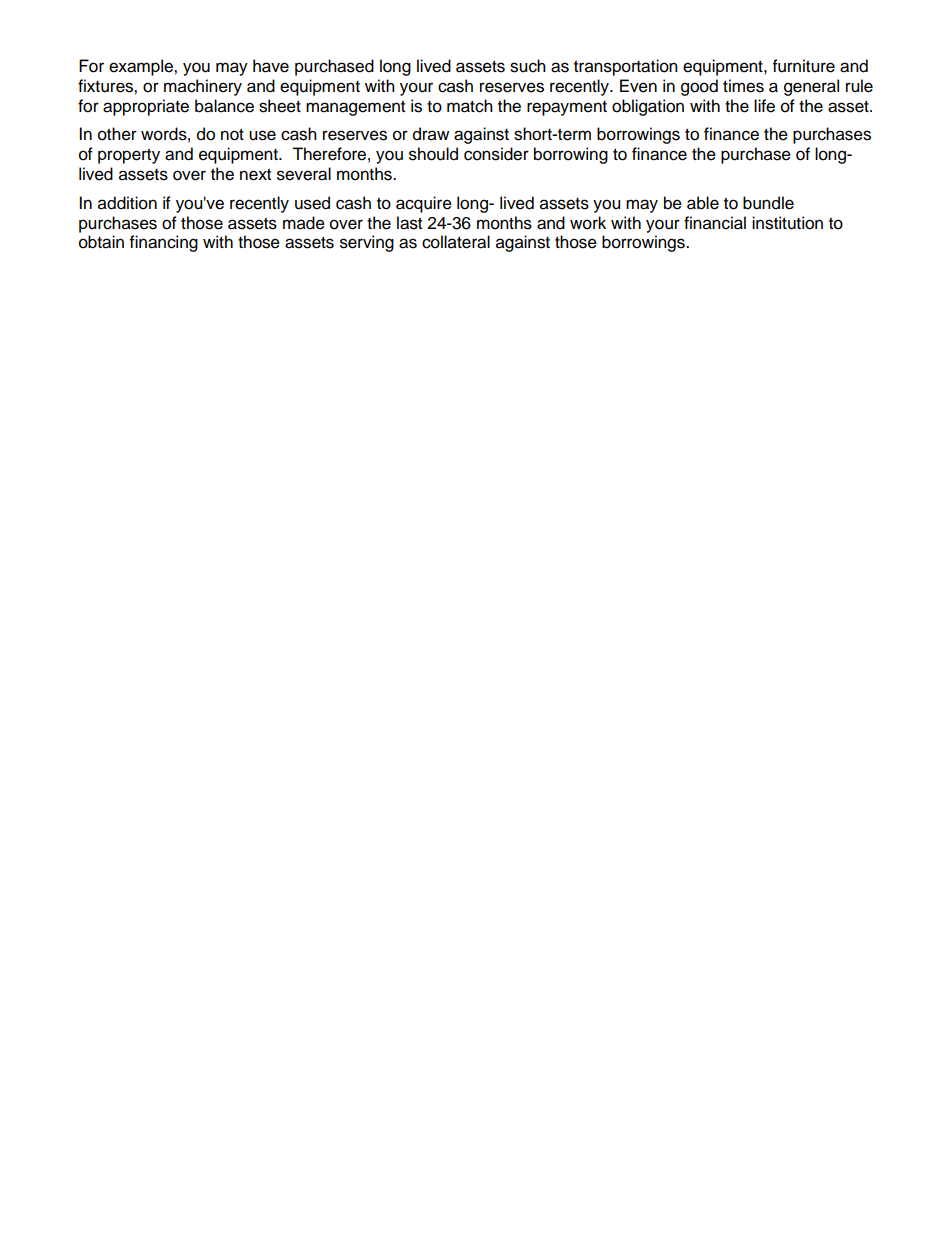  Describe the element at coordinates (496, 154) in the screenshot. I see `consider` at that location.
